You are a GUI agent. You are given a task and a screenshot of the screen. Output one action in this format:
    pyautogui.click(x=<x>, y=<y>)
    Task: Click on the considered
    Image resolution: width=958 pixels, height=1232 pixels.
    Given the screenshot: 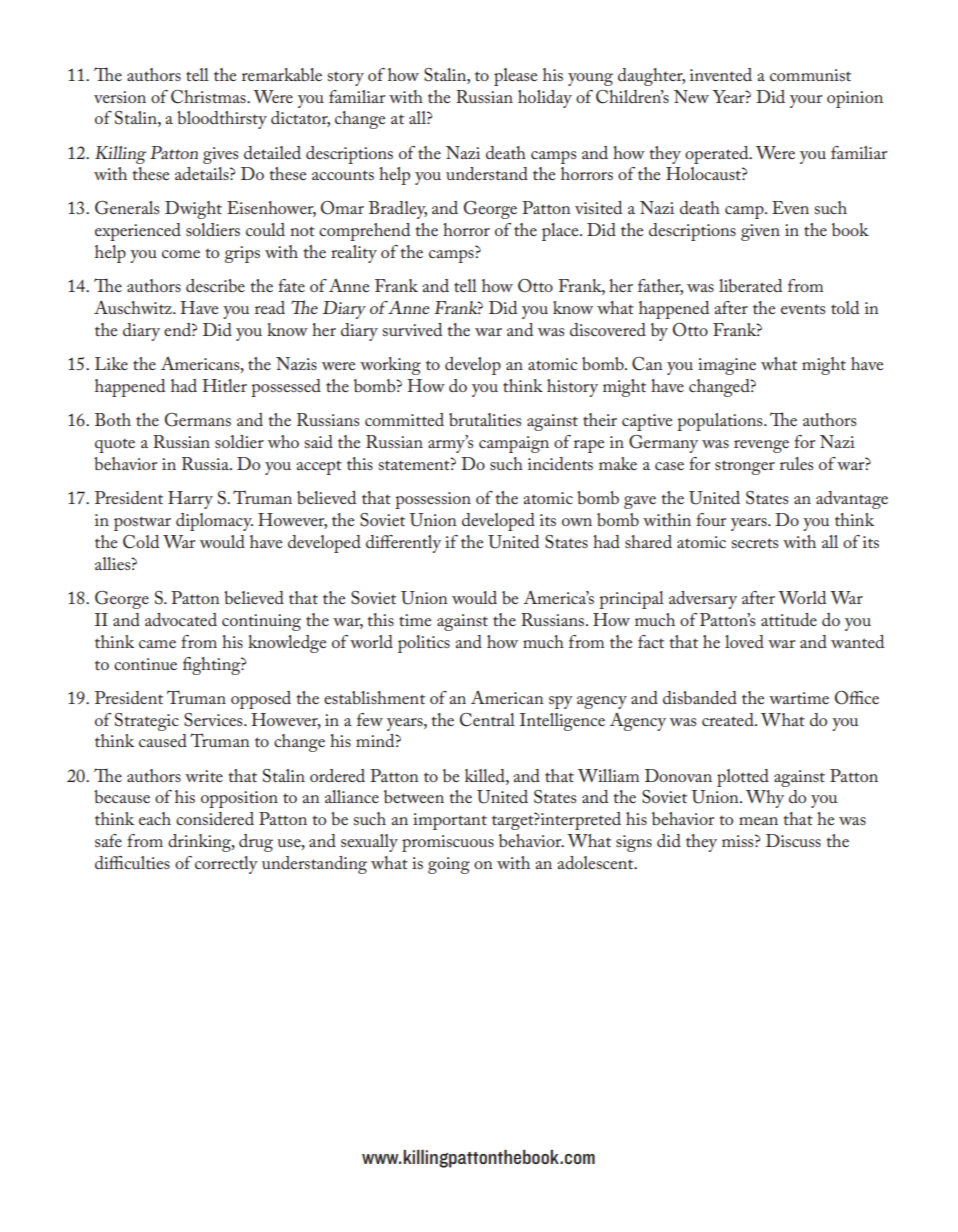 What is the action you would take?
    pyautogui.click(x=215, y=818)
